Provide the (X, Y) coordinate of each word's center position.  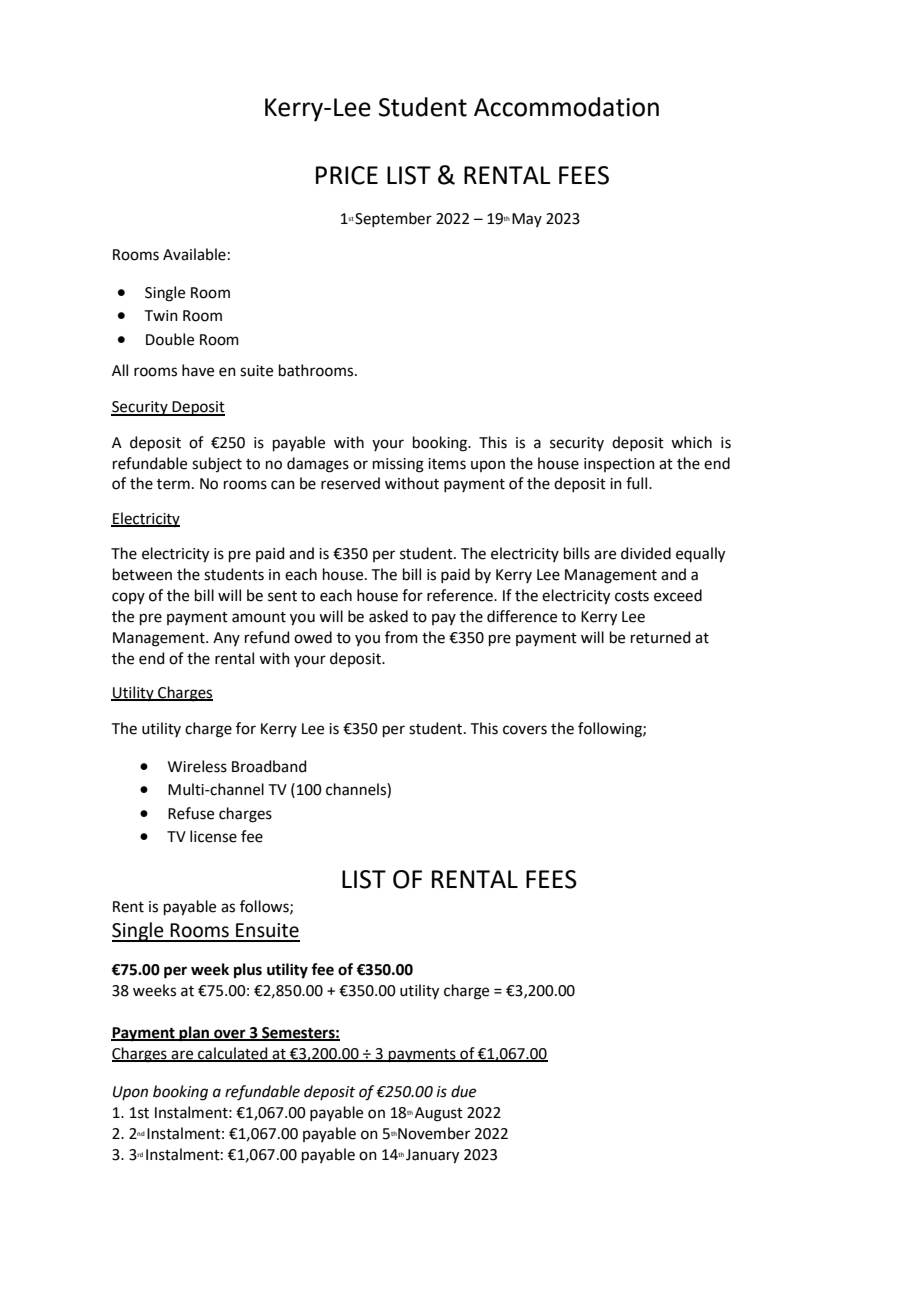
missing (398, 465)
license (213, 836)
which (691, 442)
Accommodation (566, 107)
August (439, 1114)
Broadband (269, 766)
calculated (233, 1054)
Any (226, 639)
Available (194, 254)
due (463, 1091)
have (198, 370)
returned (661, 637)
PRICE (347, 175)
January (432, 1156)
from (401, 637)
